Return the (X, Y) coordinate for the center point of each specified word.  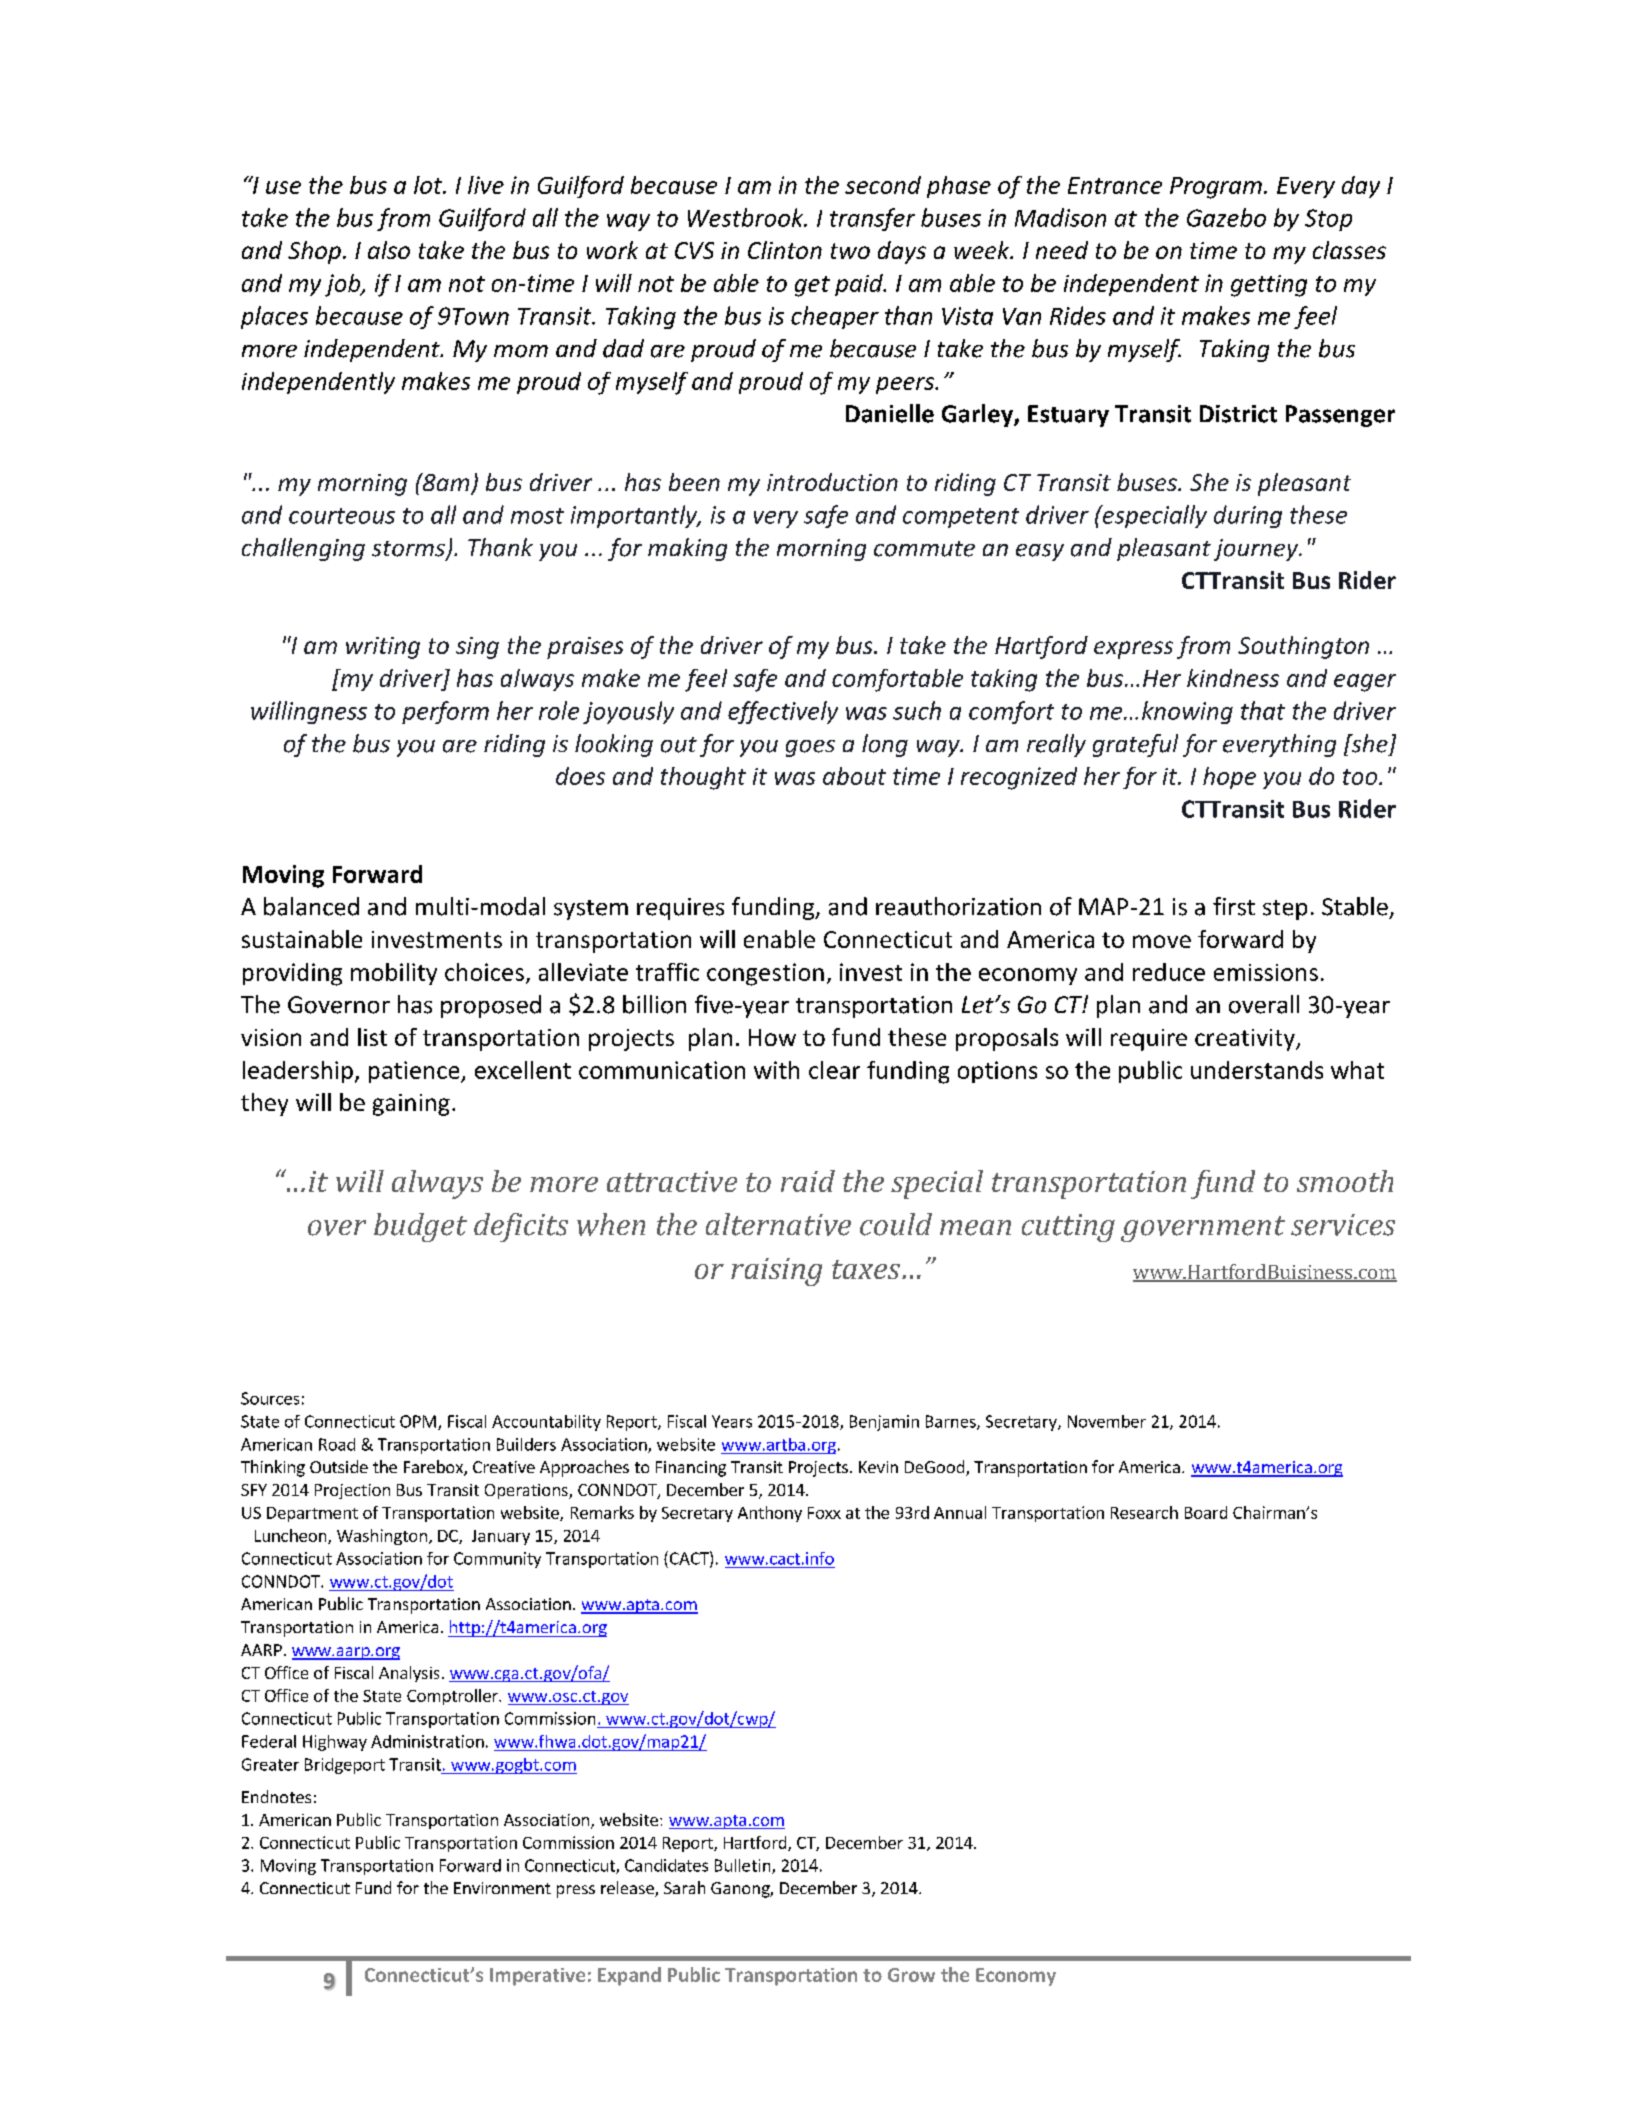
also (389, 250)
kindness (1233, 678)
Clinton (785, 250)
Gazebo (1226, 217)
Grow (911, 1975)
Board (1206, 1512)
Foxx (824, 1513)
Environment (502, 1888)
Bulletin (744, 1866)
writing (383, 648)
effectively (783, 712)
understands (1257, 1070)
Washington (382, 1537)
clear (834, 1070)
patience (415, 1072)
